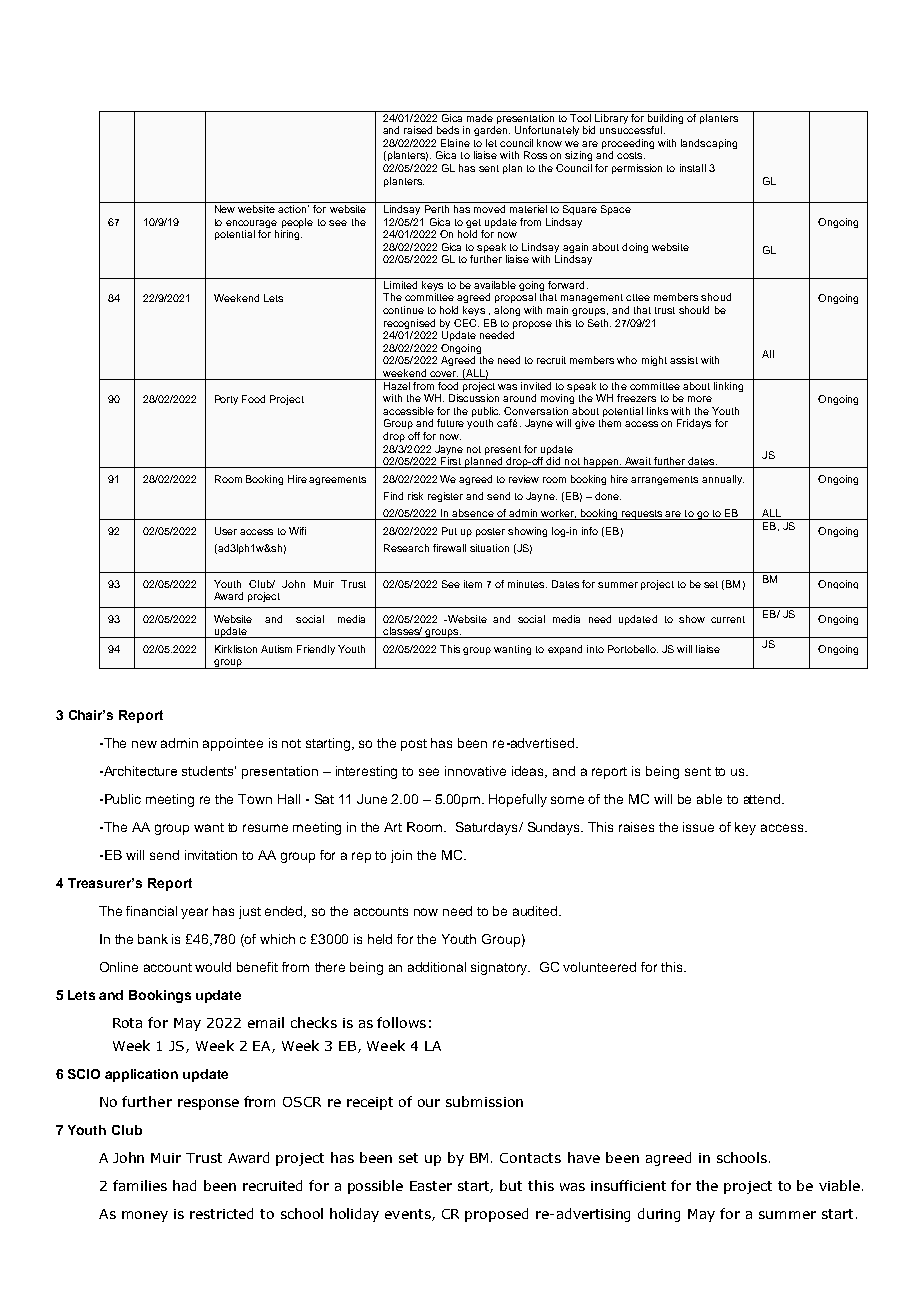 Image resolution: width=924 pixels, height=1308 pixels. Describe the element at coordinates (693, 168) in the screenshot. I see `install` at that location.
